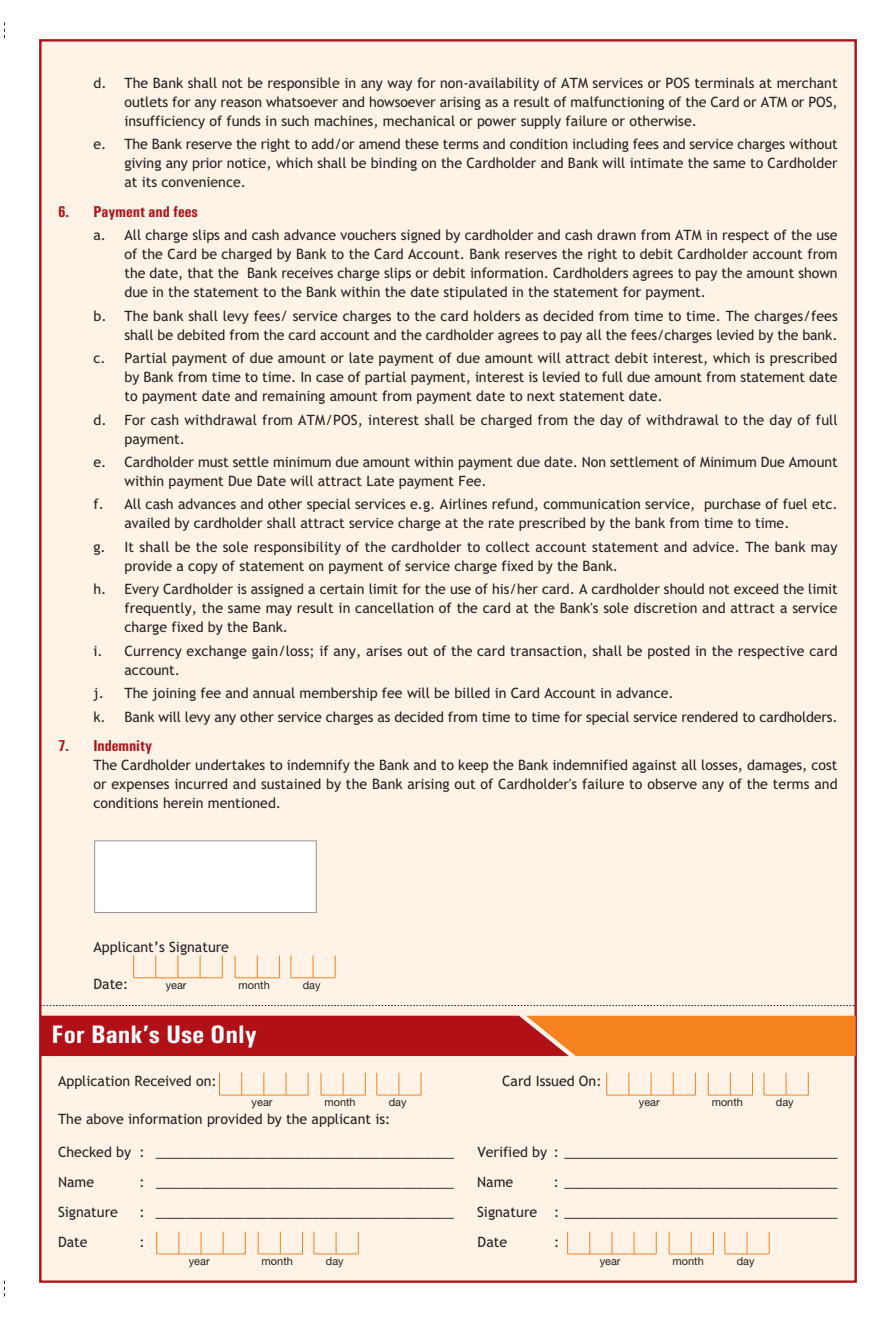 The width and height of the screenshot is (896, 1322). Describe the element at coordinates (419, 120) in the screenshot. I see `mechanical` at that location.
